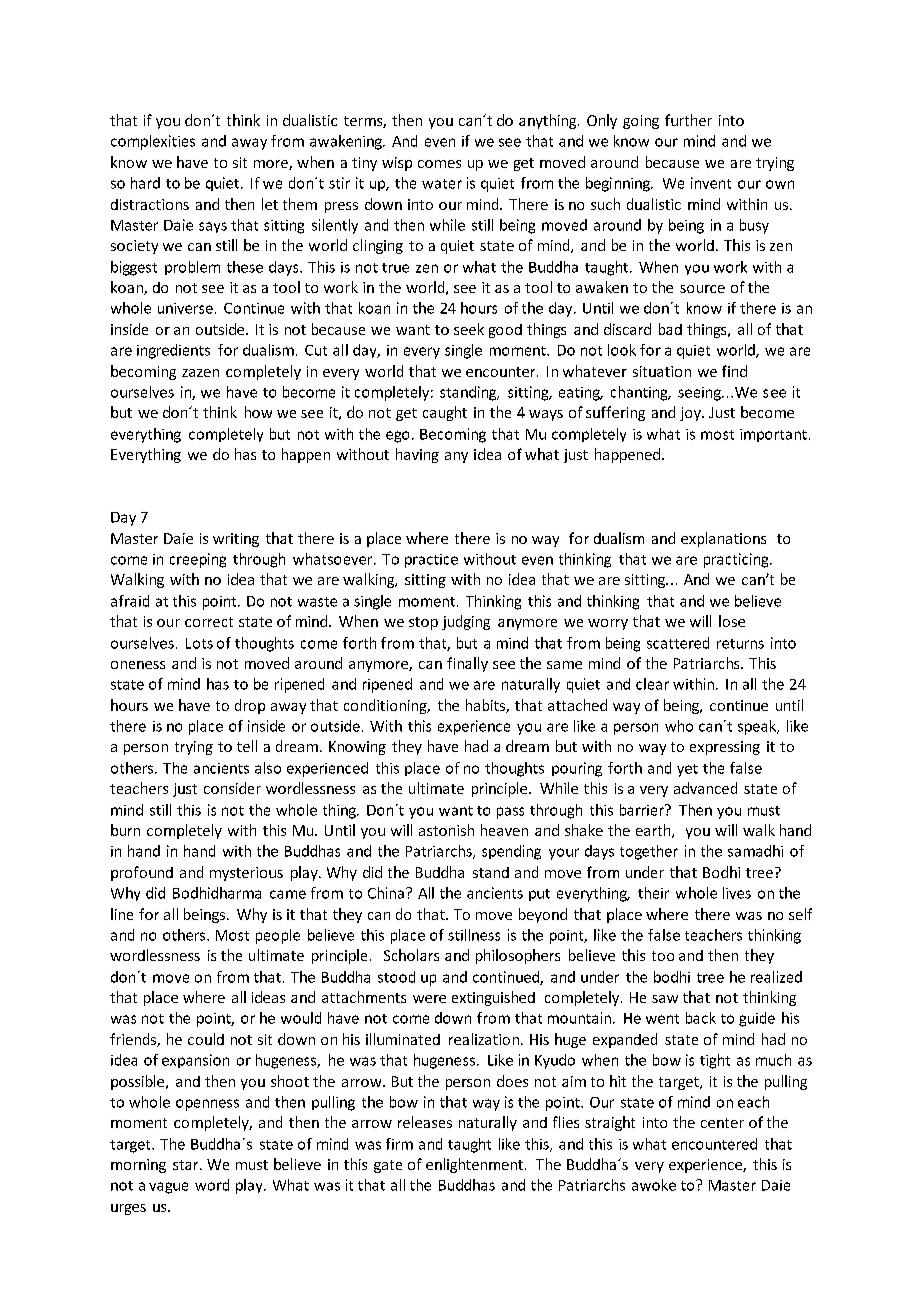  I want to click on finally, so click(467, 664).
